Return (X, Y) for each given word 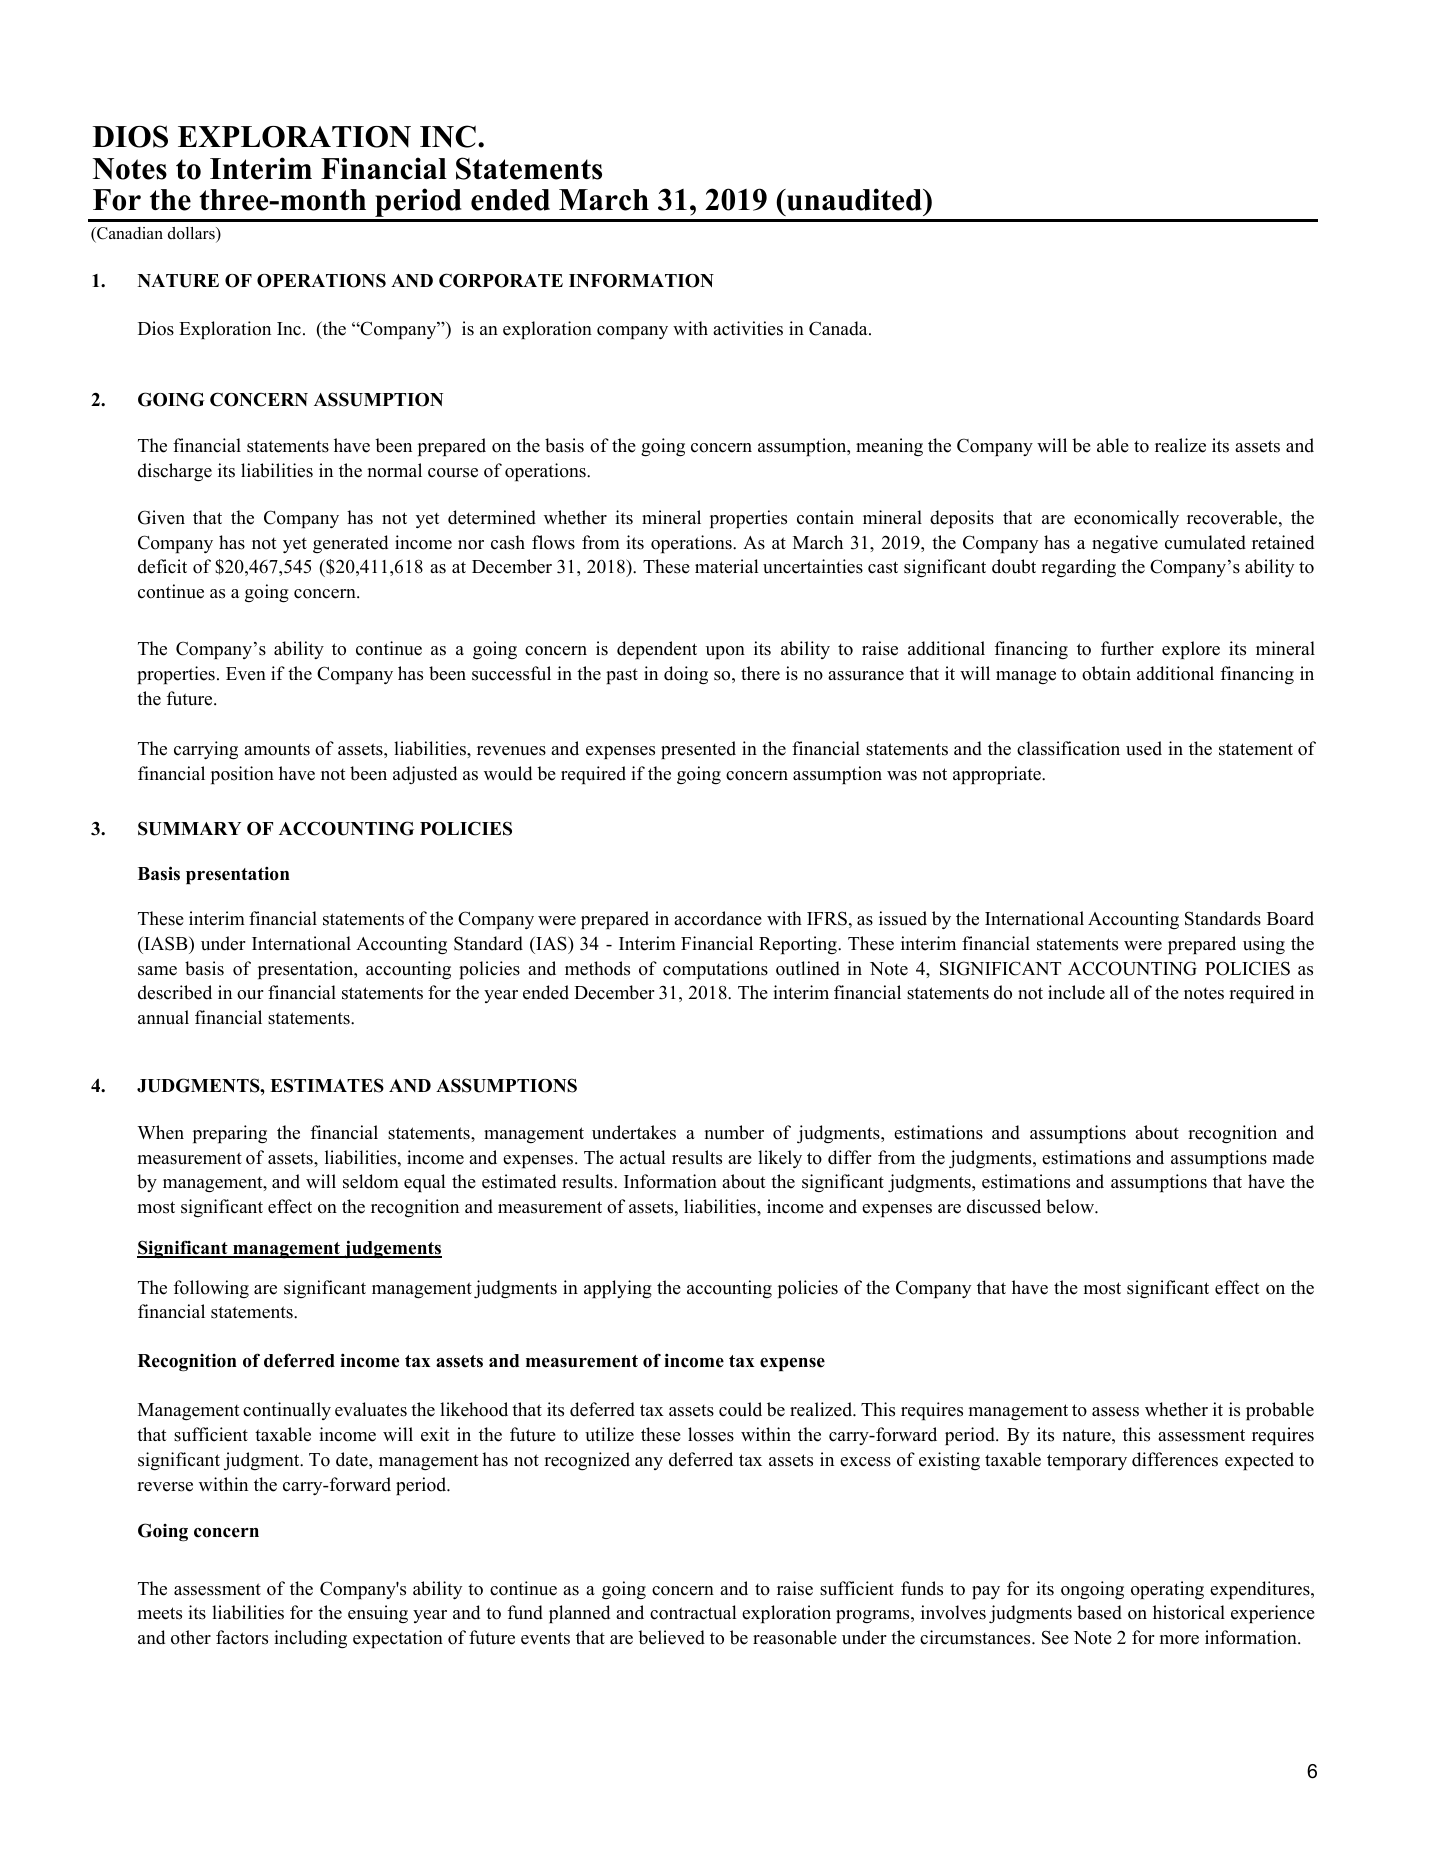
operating (1167, 1590)
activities (748, 328)
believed (671, 1637)
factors (242, 1637)
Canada (839, 328)
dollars (192, 234)
